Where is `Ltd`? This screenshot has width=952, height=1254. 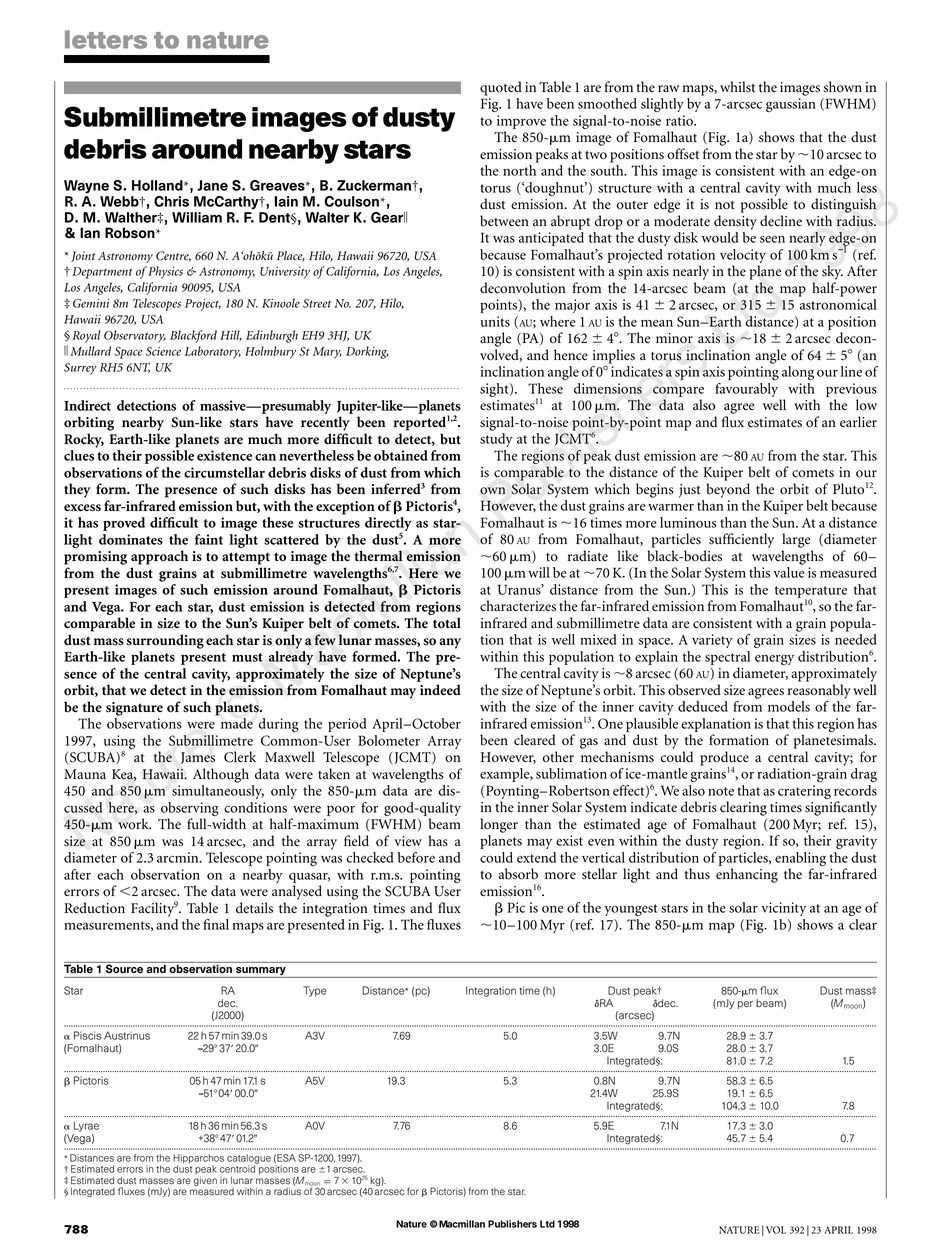
Ltd is located at coordinates (547, 1224).
